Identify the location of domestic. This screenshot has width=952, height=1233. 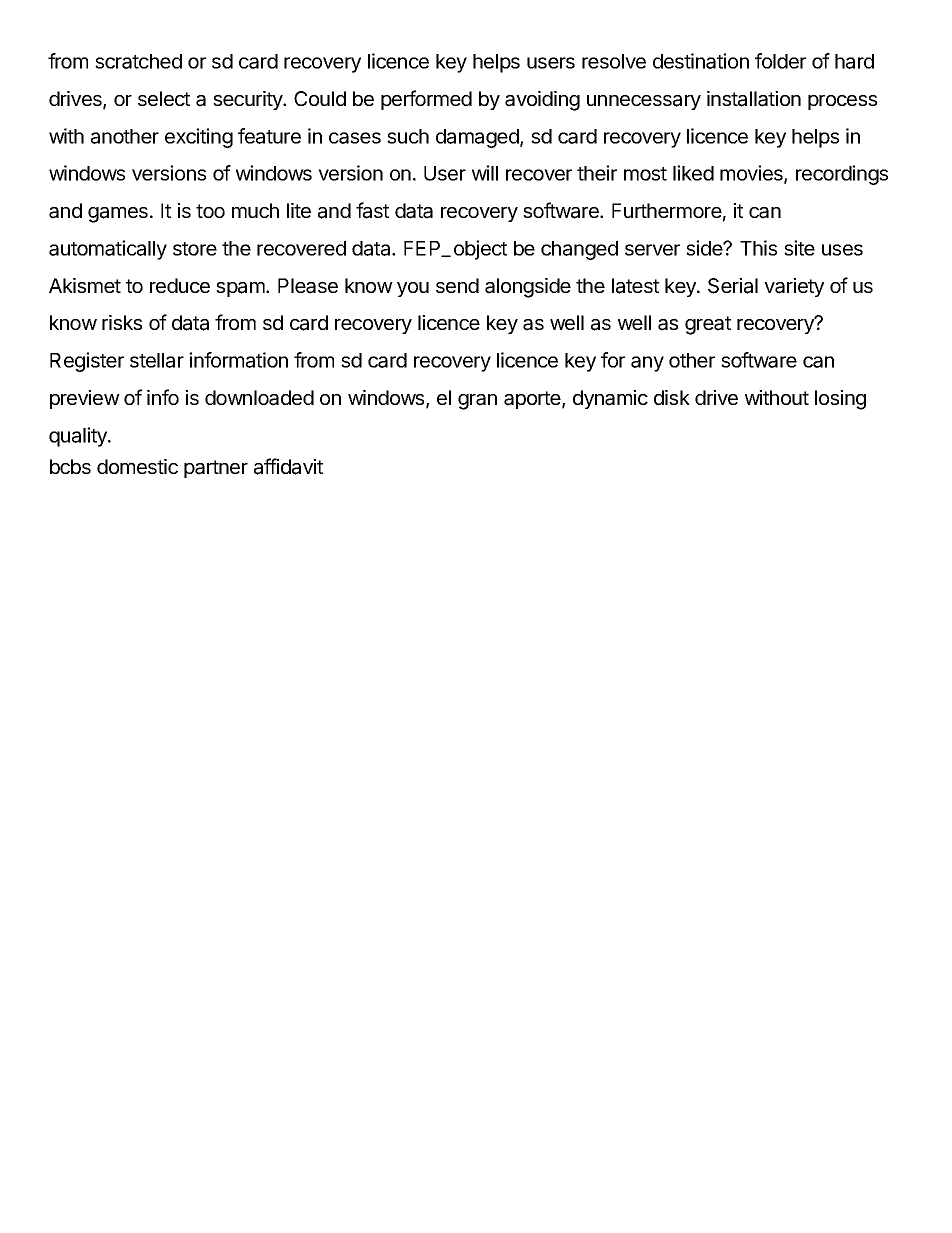
(137, 466).
